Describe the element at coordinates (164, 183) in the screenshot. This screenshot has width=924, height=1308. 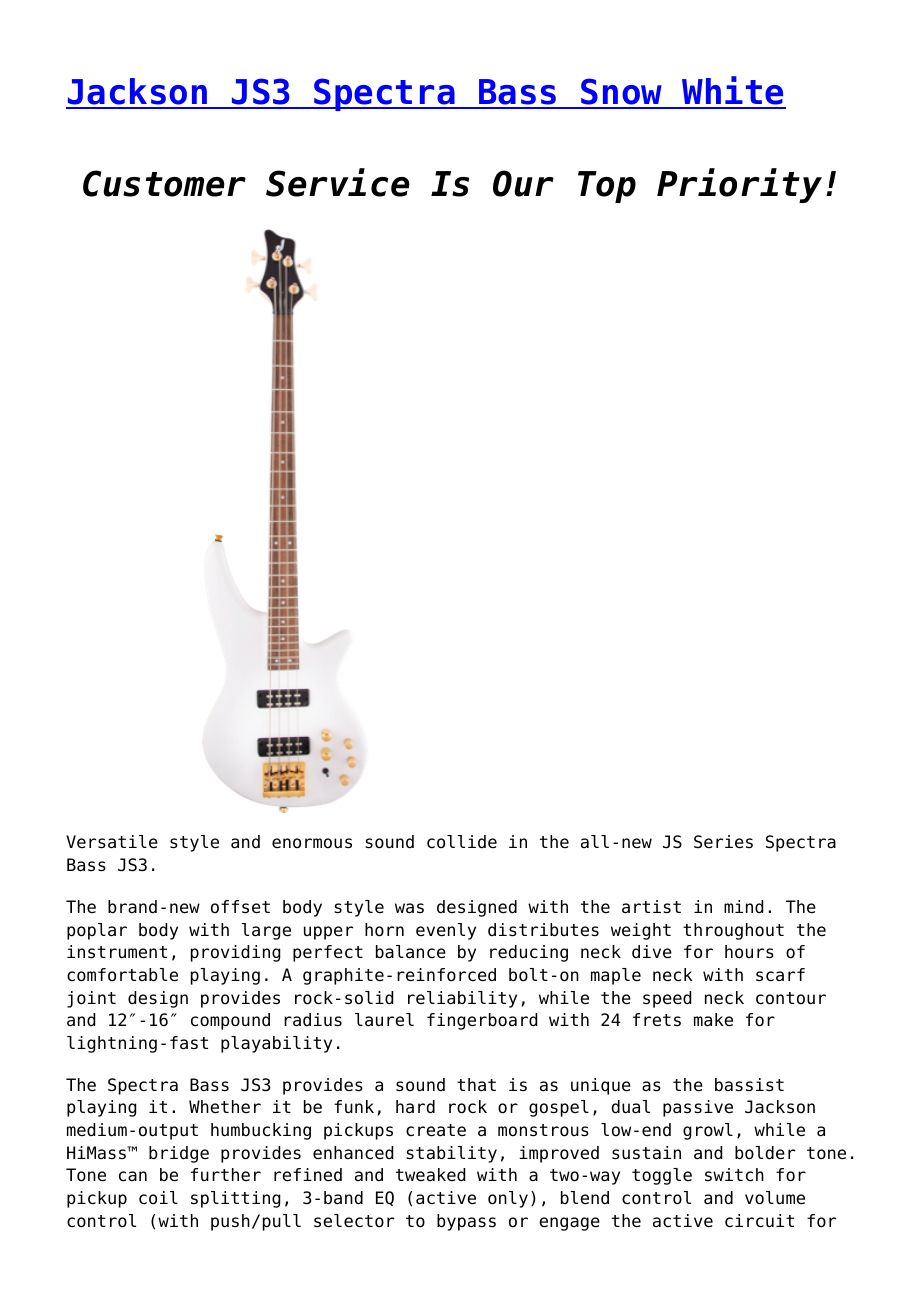
I see `Customer` at that location.
